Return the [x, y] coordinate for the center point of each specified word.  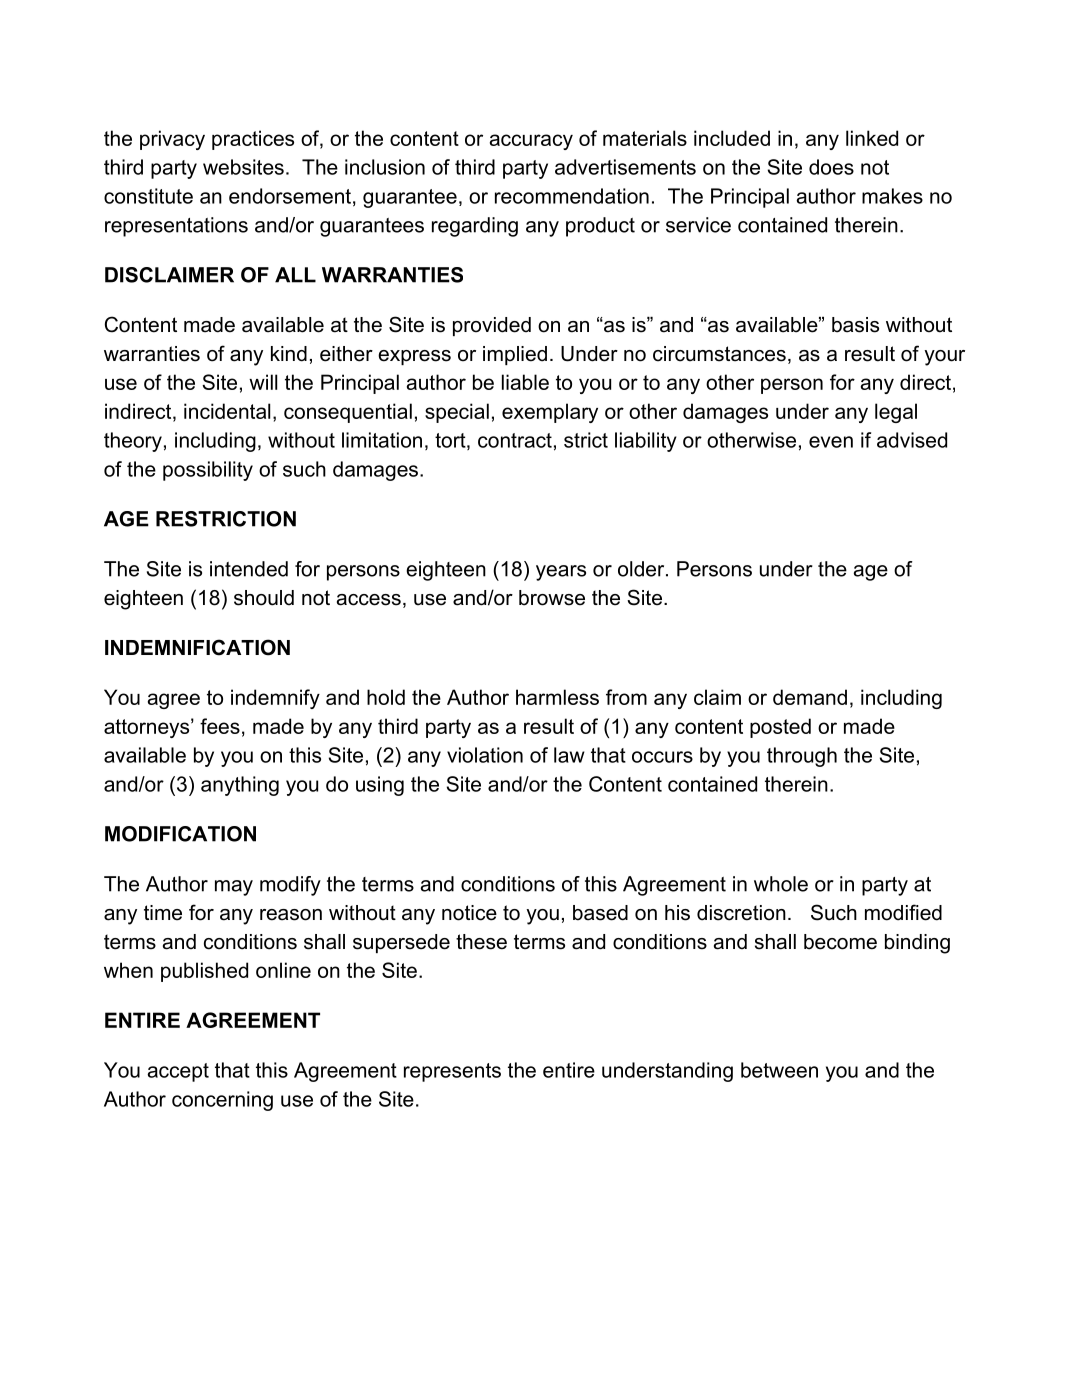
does [831, 167]
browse [552, 598]
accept [178, 1072]
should [264, 598]
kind [289, 354]
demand [810, 697]
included [732, 138]
